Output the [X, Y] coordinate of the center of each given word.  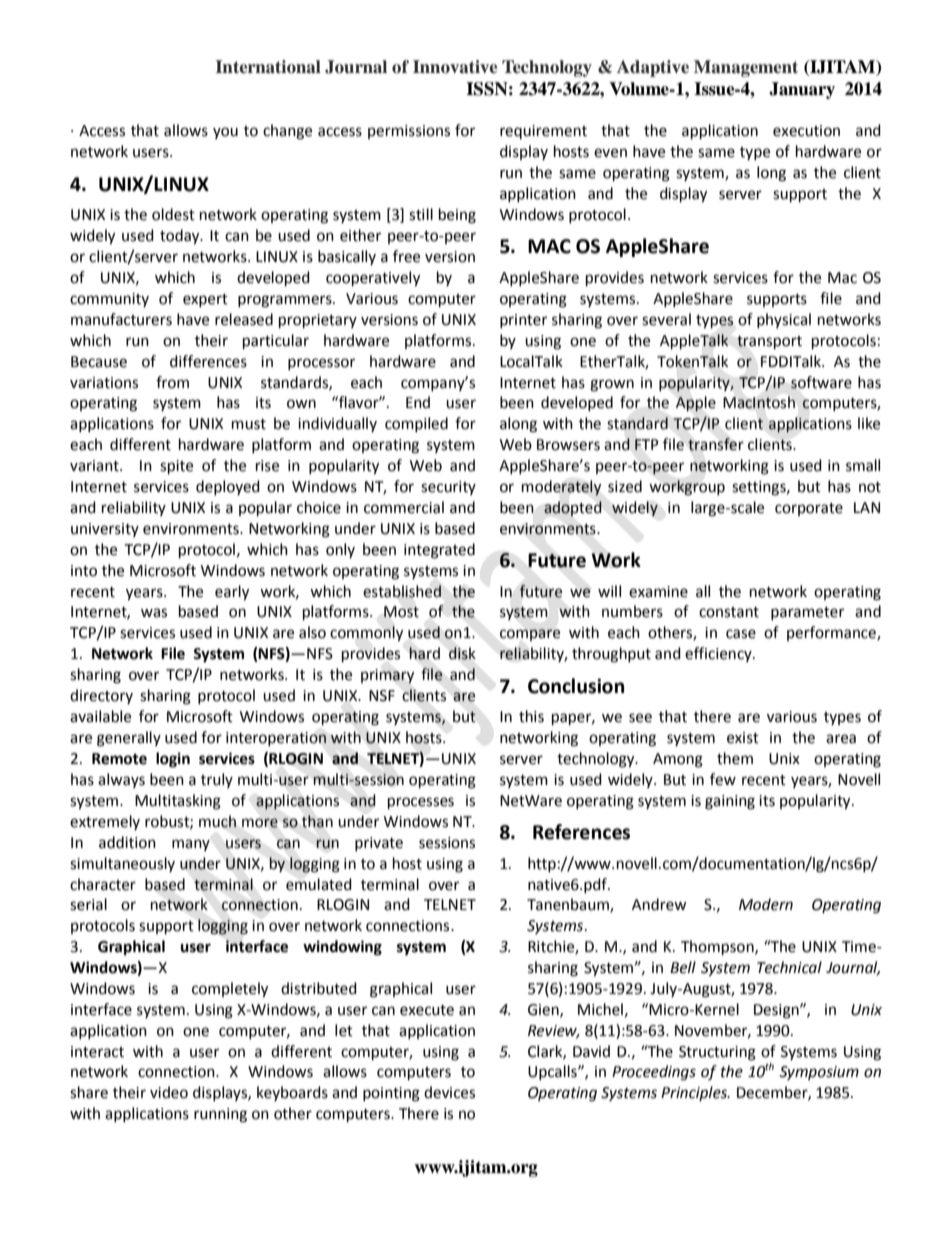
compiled [416, 424]
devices [449, 1092]
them [735, 758]
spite [176, 467]
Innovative [455, 67]
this [531, 716]
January [802, 90]
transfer [716, 444]
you [225, 133]
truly [217, 780]
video [169, 1092]
